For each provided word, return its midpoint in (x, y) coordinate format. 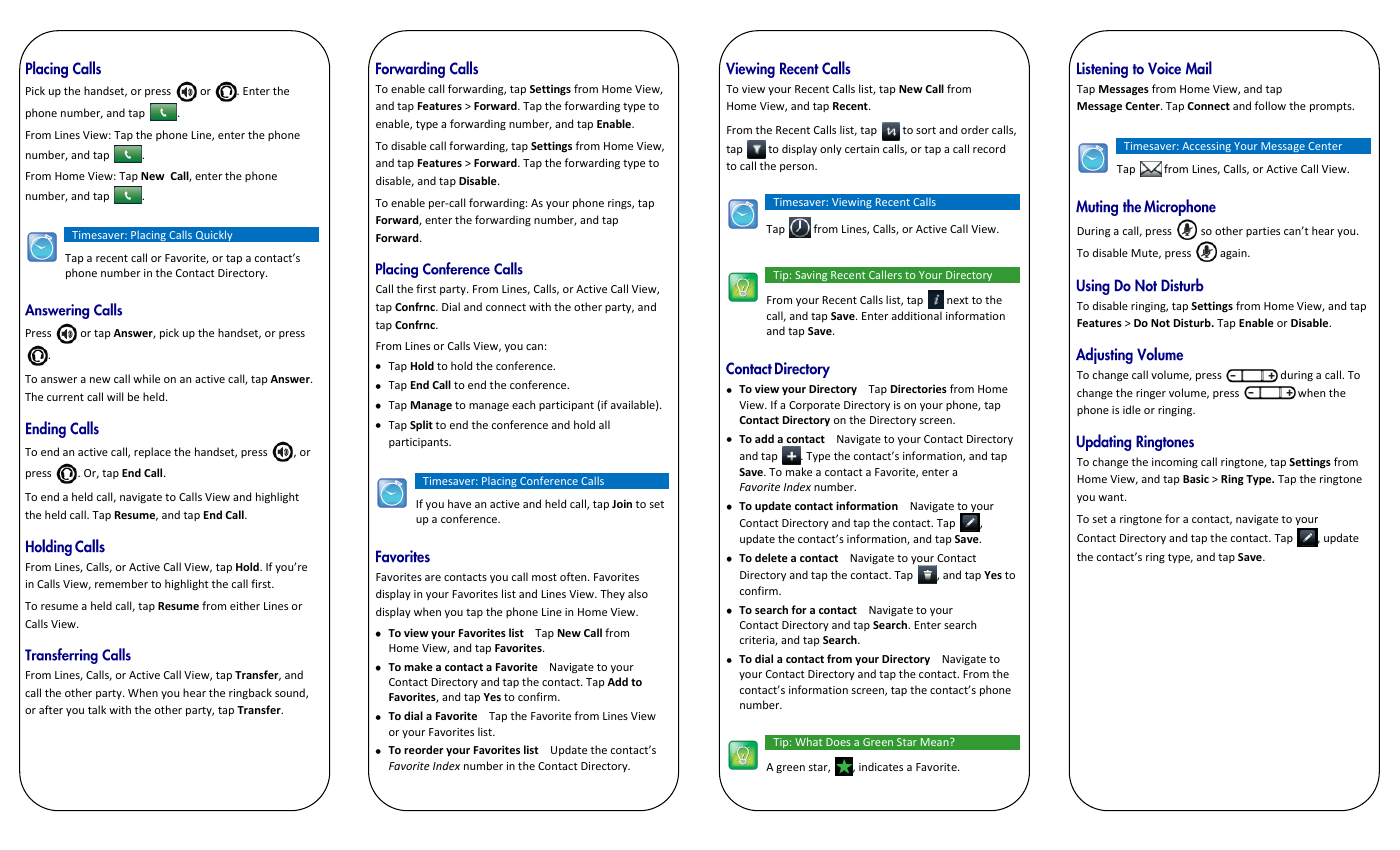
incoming (1175, 463)
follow (1270, 105)
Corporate (814, 406)
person (798, 168)
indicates (881, 766)
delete (771, 557)
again (1234, 254)
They (612, 594)
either (245, 605)
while (146, 378)
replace (152, 452)
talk (97, 709)
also (638, 593)
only (831, 149)
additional (917, 315)
